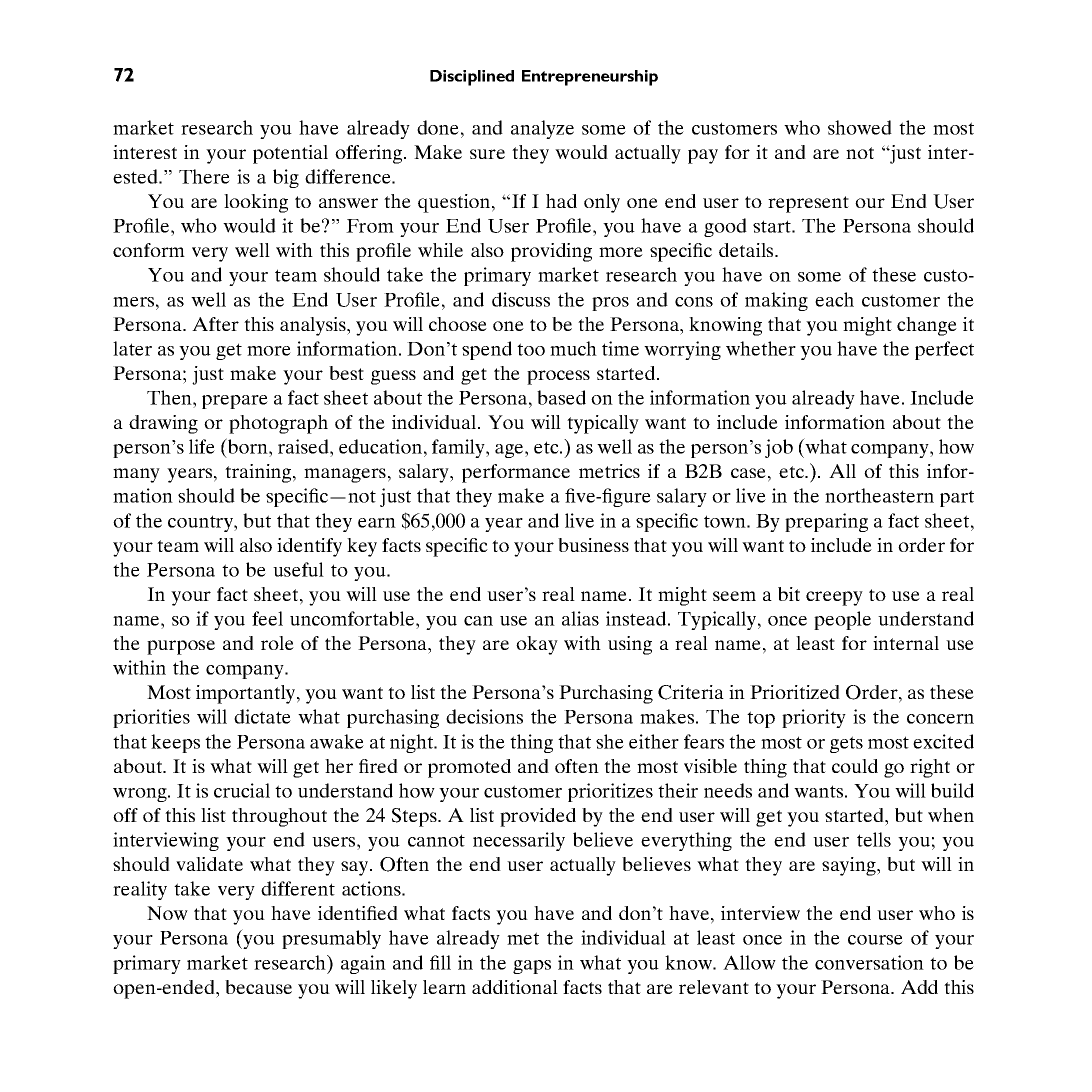 This document has width=1092, height=1092. What do you see at coordinates (542, 129) in the document?
I see `analyze` at bounding box center [542, 129].
